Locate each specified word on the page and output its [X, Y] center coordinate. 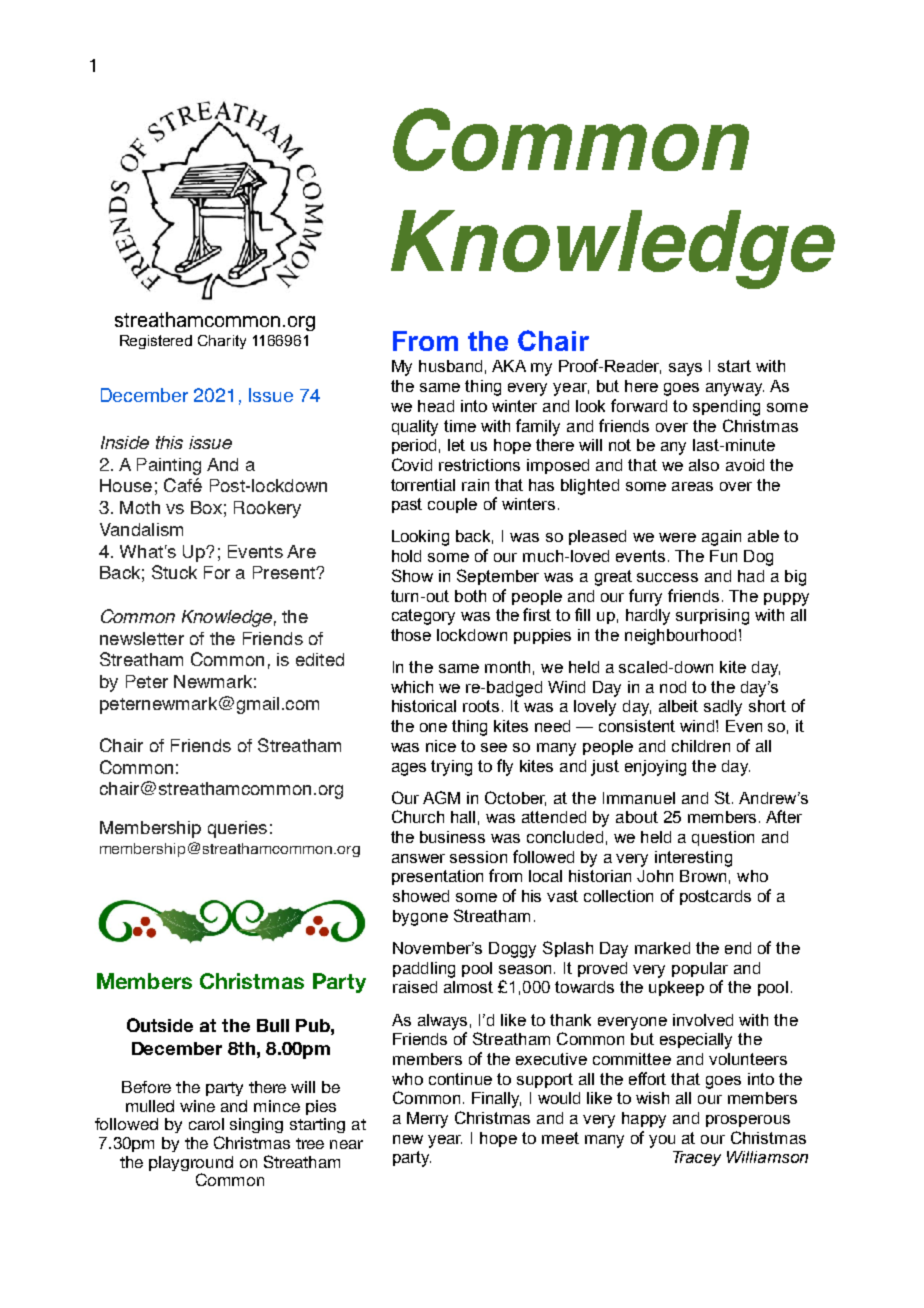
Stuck [174, 572]
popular [700, 969]
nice [441, 746]
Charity [222, 342]
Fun [723, 556]
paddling [424, 970]
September [498, 577]
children [701, 746]
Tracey [697, 1158]
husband [450, 366]
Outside [160, 1025]
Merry [427, 1120]
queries [237, 829]
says [685, 369]
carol [206, 1124]
